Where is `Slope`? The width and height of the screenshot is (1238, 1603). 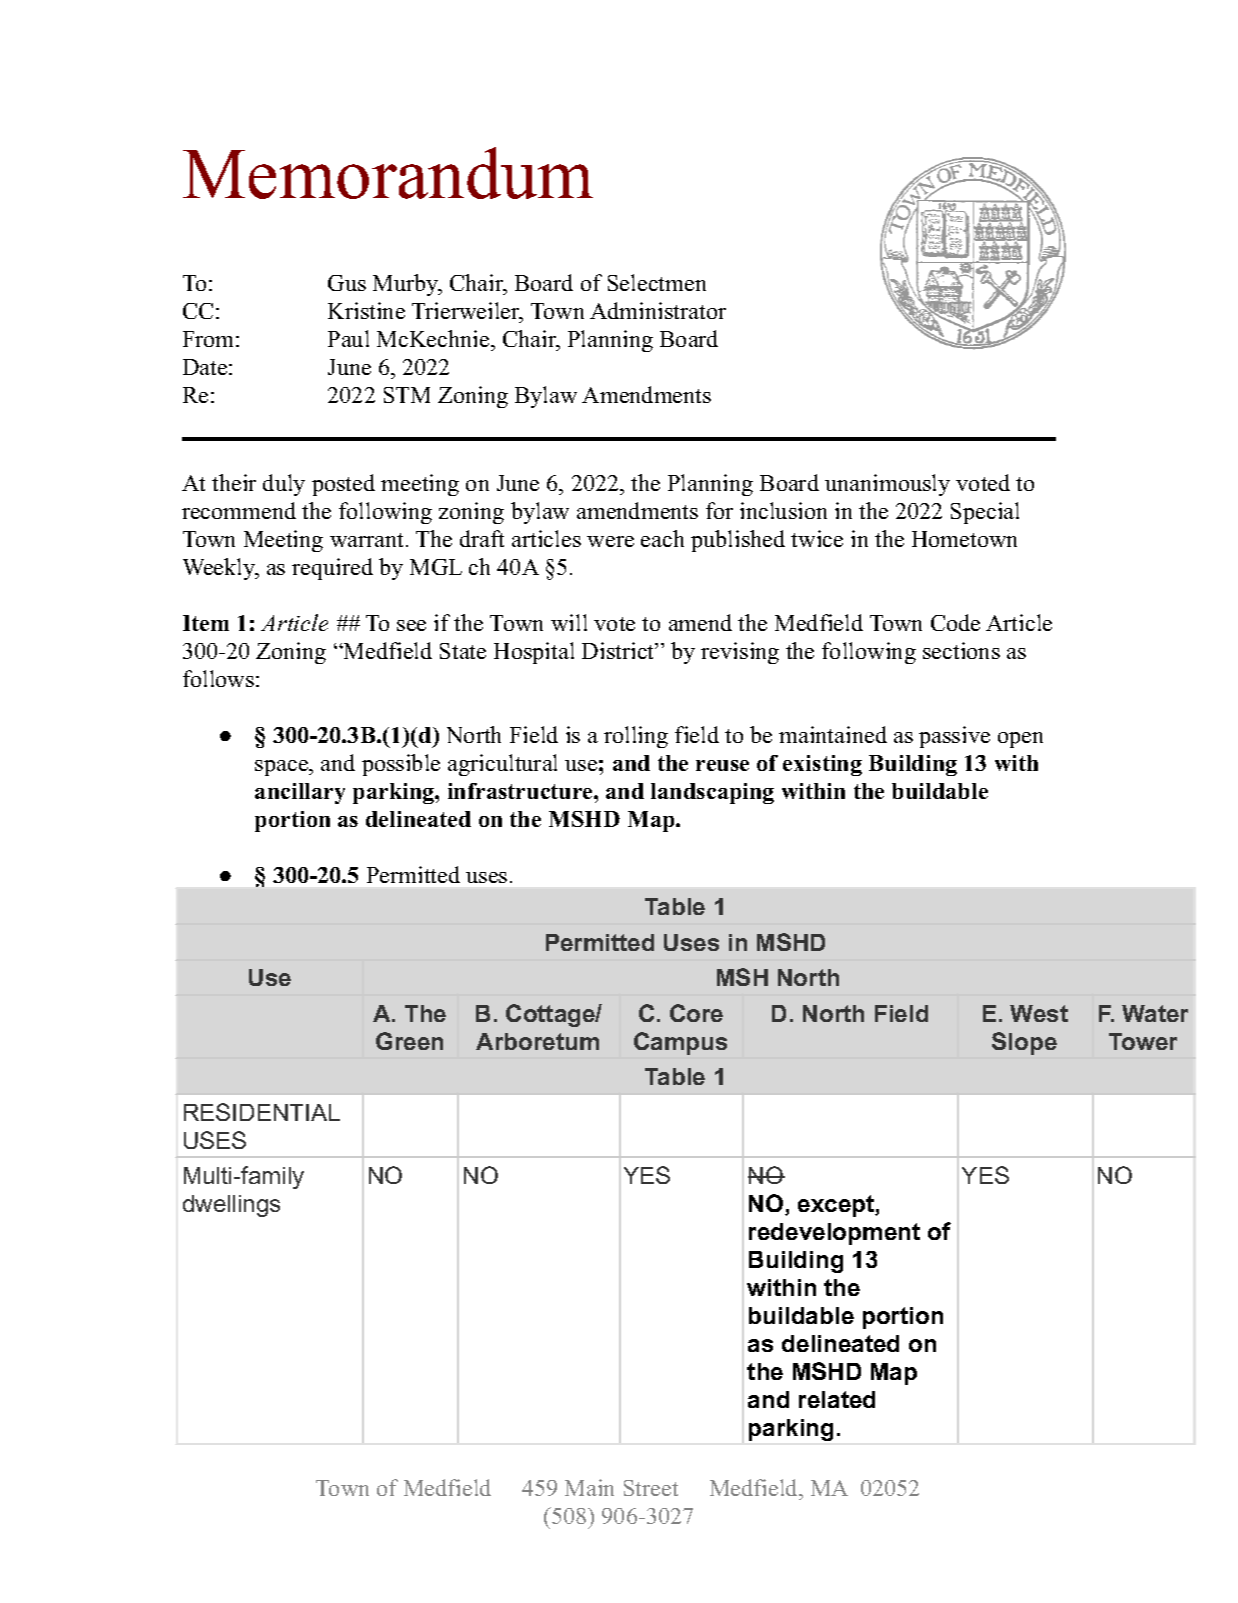
Slope is located at coordinates (1024, 1043).
